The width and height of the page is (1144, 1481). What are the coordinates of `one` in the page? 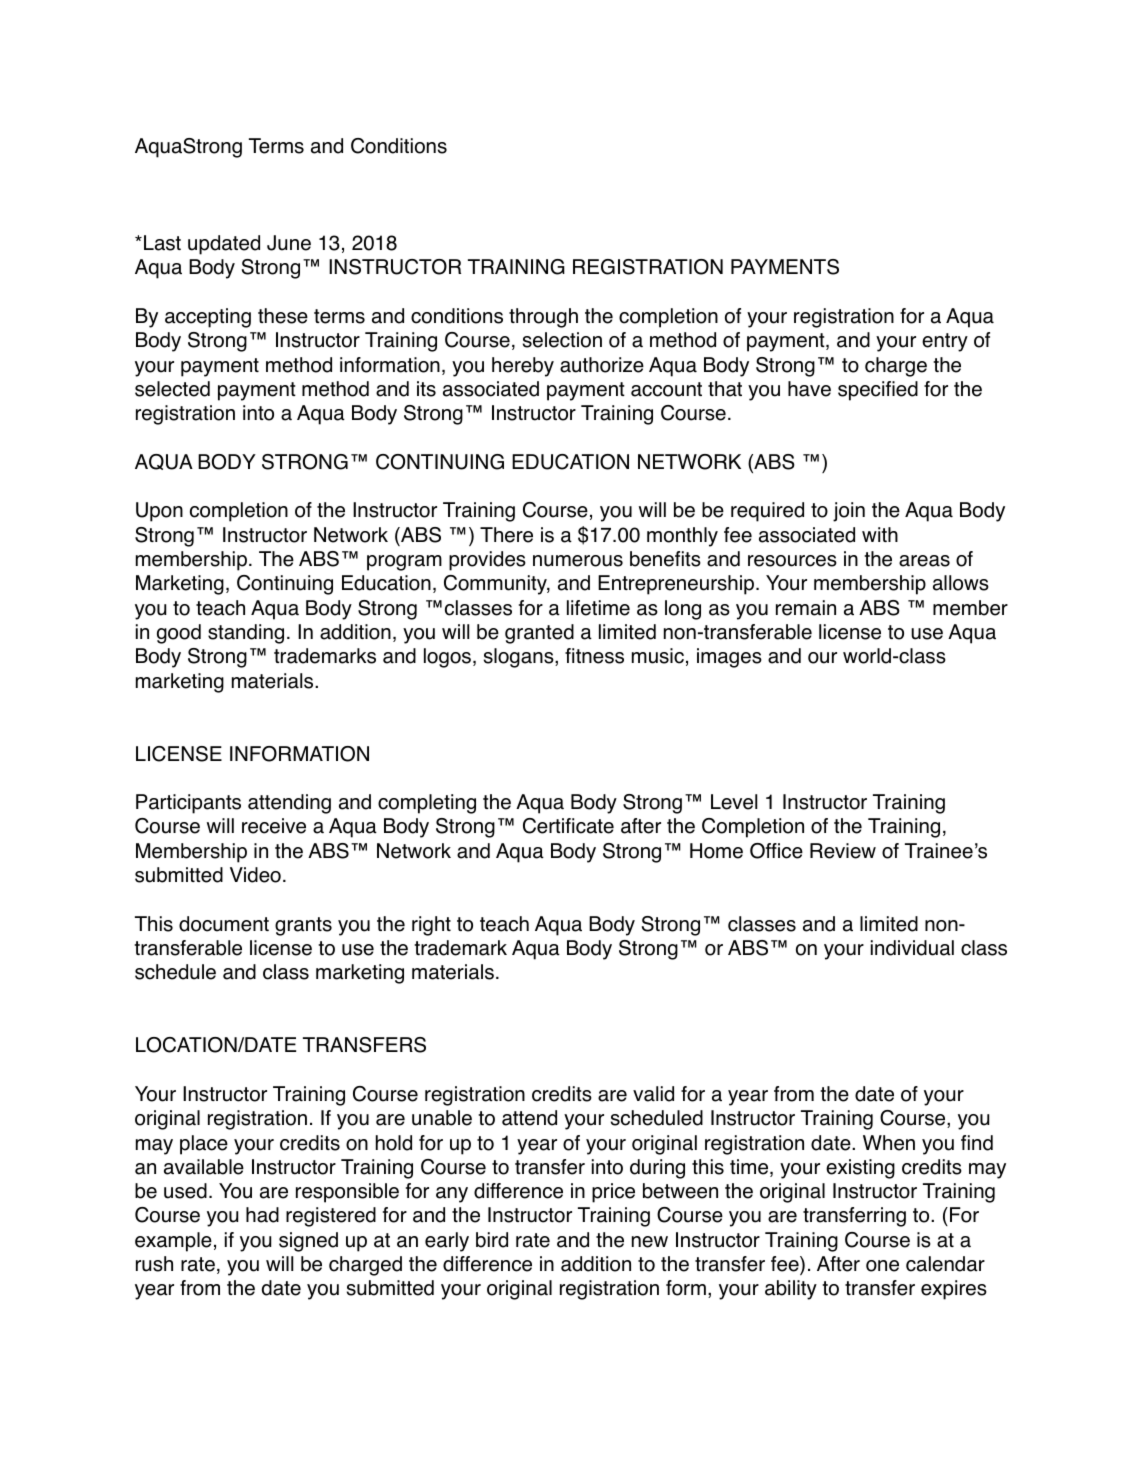 It's located at (882, 1266).
